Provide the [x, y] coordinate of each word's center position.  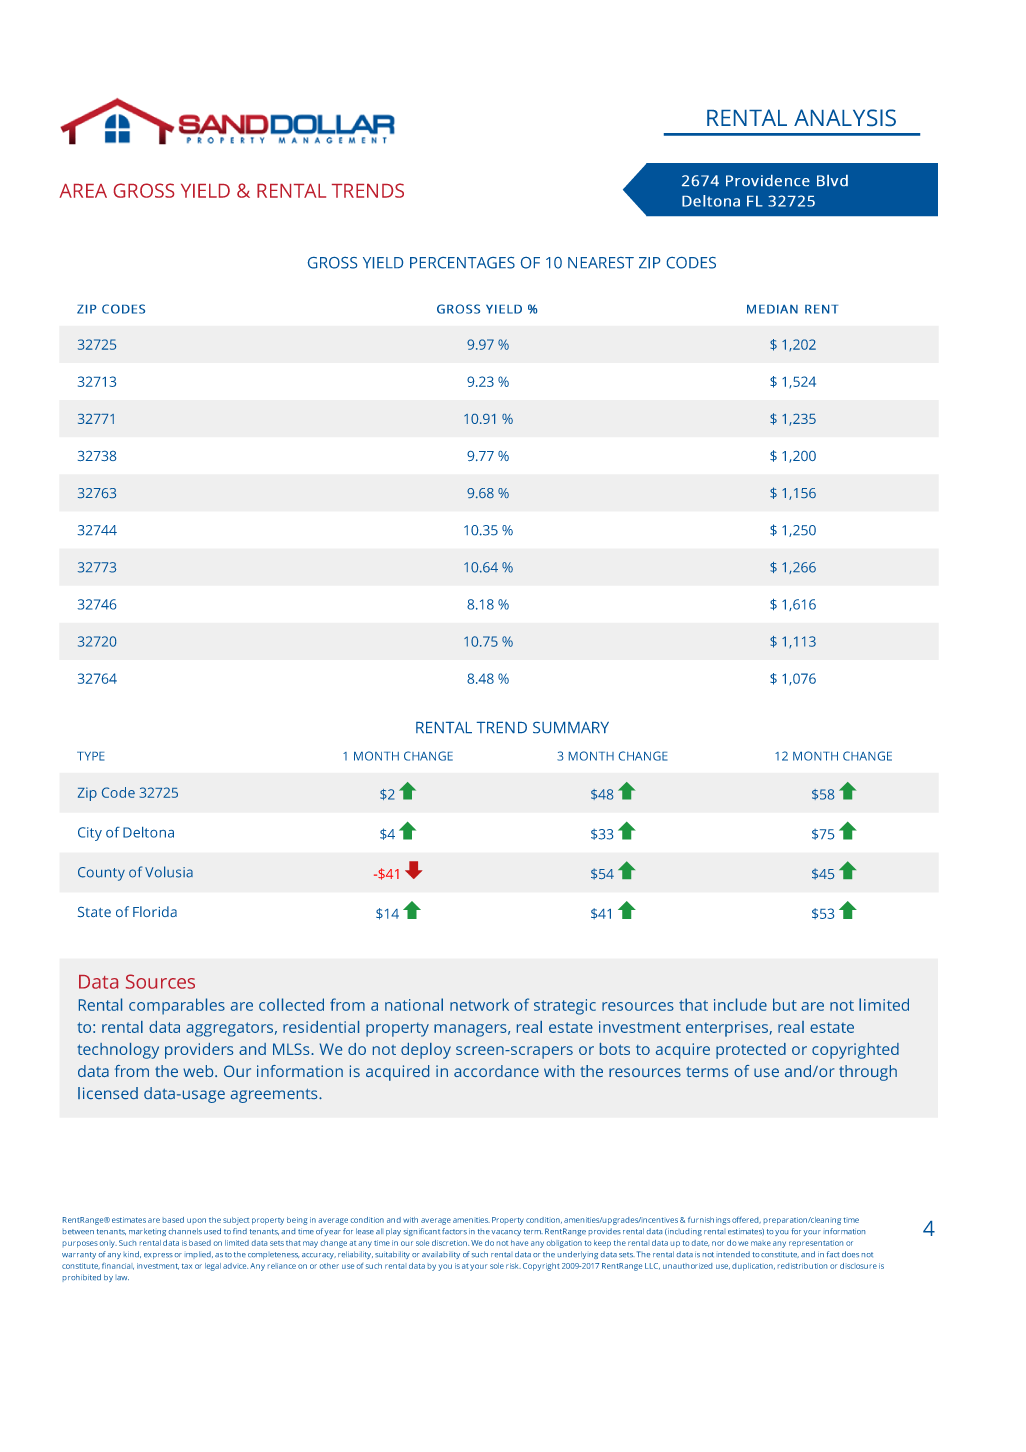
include [740, 1004]
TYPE [90, 756]
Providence [768, 180]
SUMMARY [571, 727]
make [761, 1243]
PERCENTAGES [462, 263]
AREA [83, 191]
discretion [450, 1243]
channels [185, 1231]
